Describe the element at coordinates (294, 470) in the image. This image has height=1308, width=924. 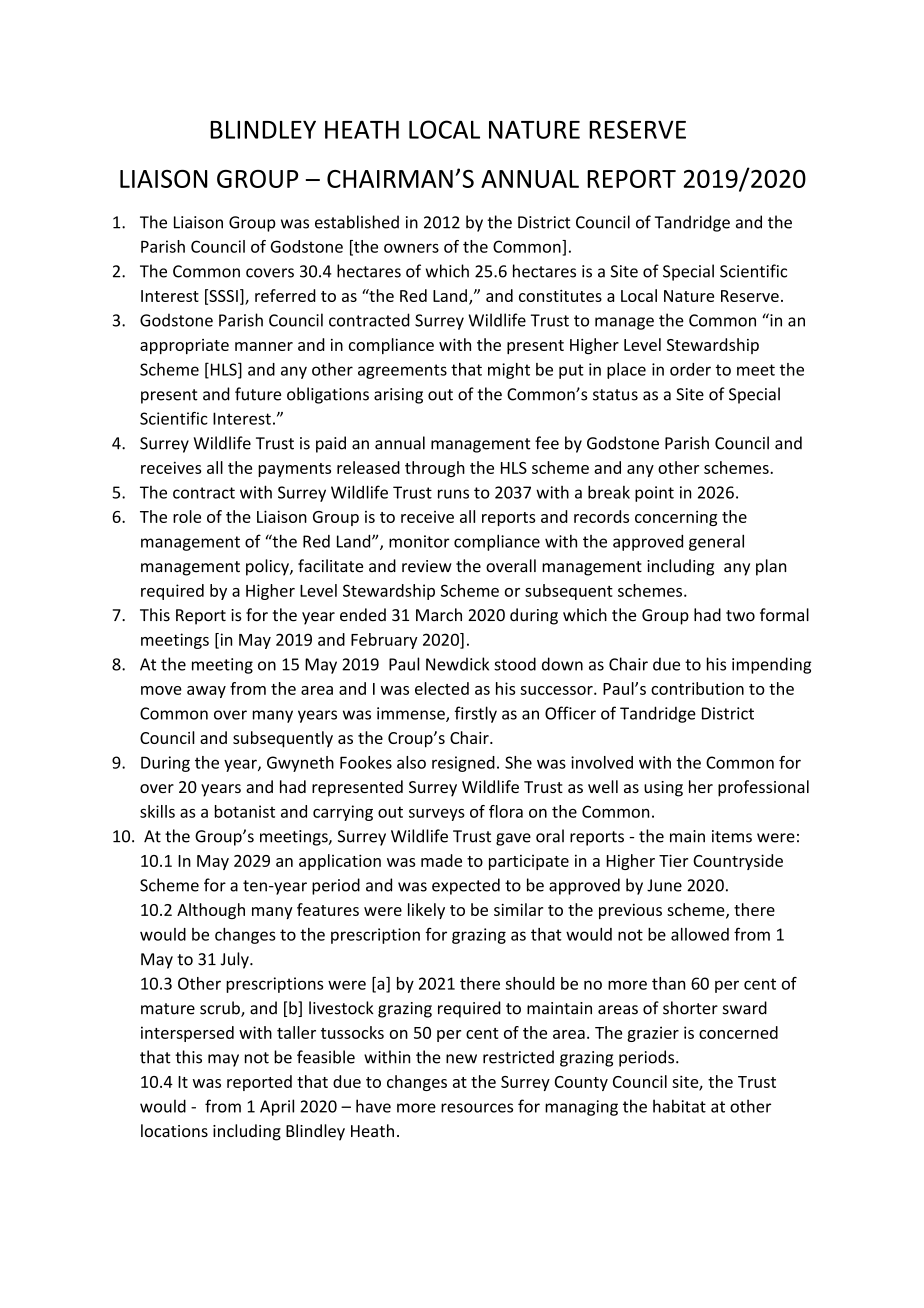
I see `payments` at that location.
